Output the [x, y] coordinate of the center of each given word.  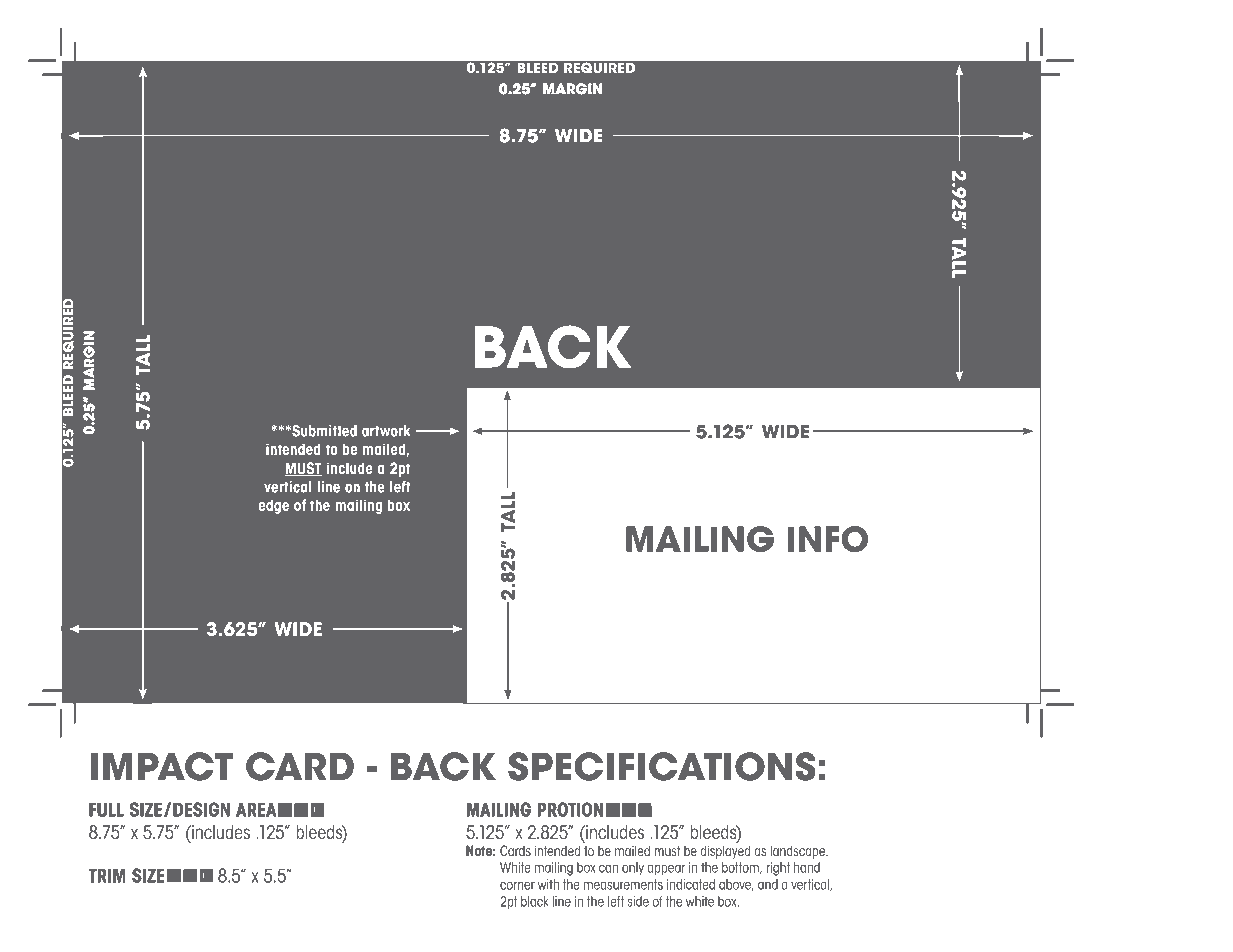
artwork [386, 431]
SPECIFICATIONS [661, 766]
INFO [828, 539]
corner [517, 885]
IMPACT [162, 766]
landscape [799, 852]
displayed [725, 851]
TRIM [107, 875]
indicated [691, 884]
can [608, 868]
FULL [106, 809]
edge [273, 506]
